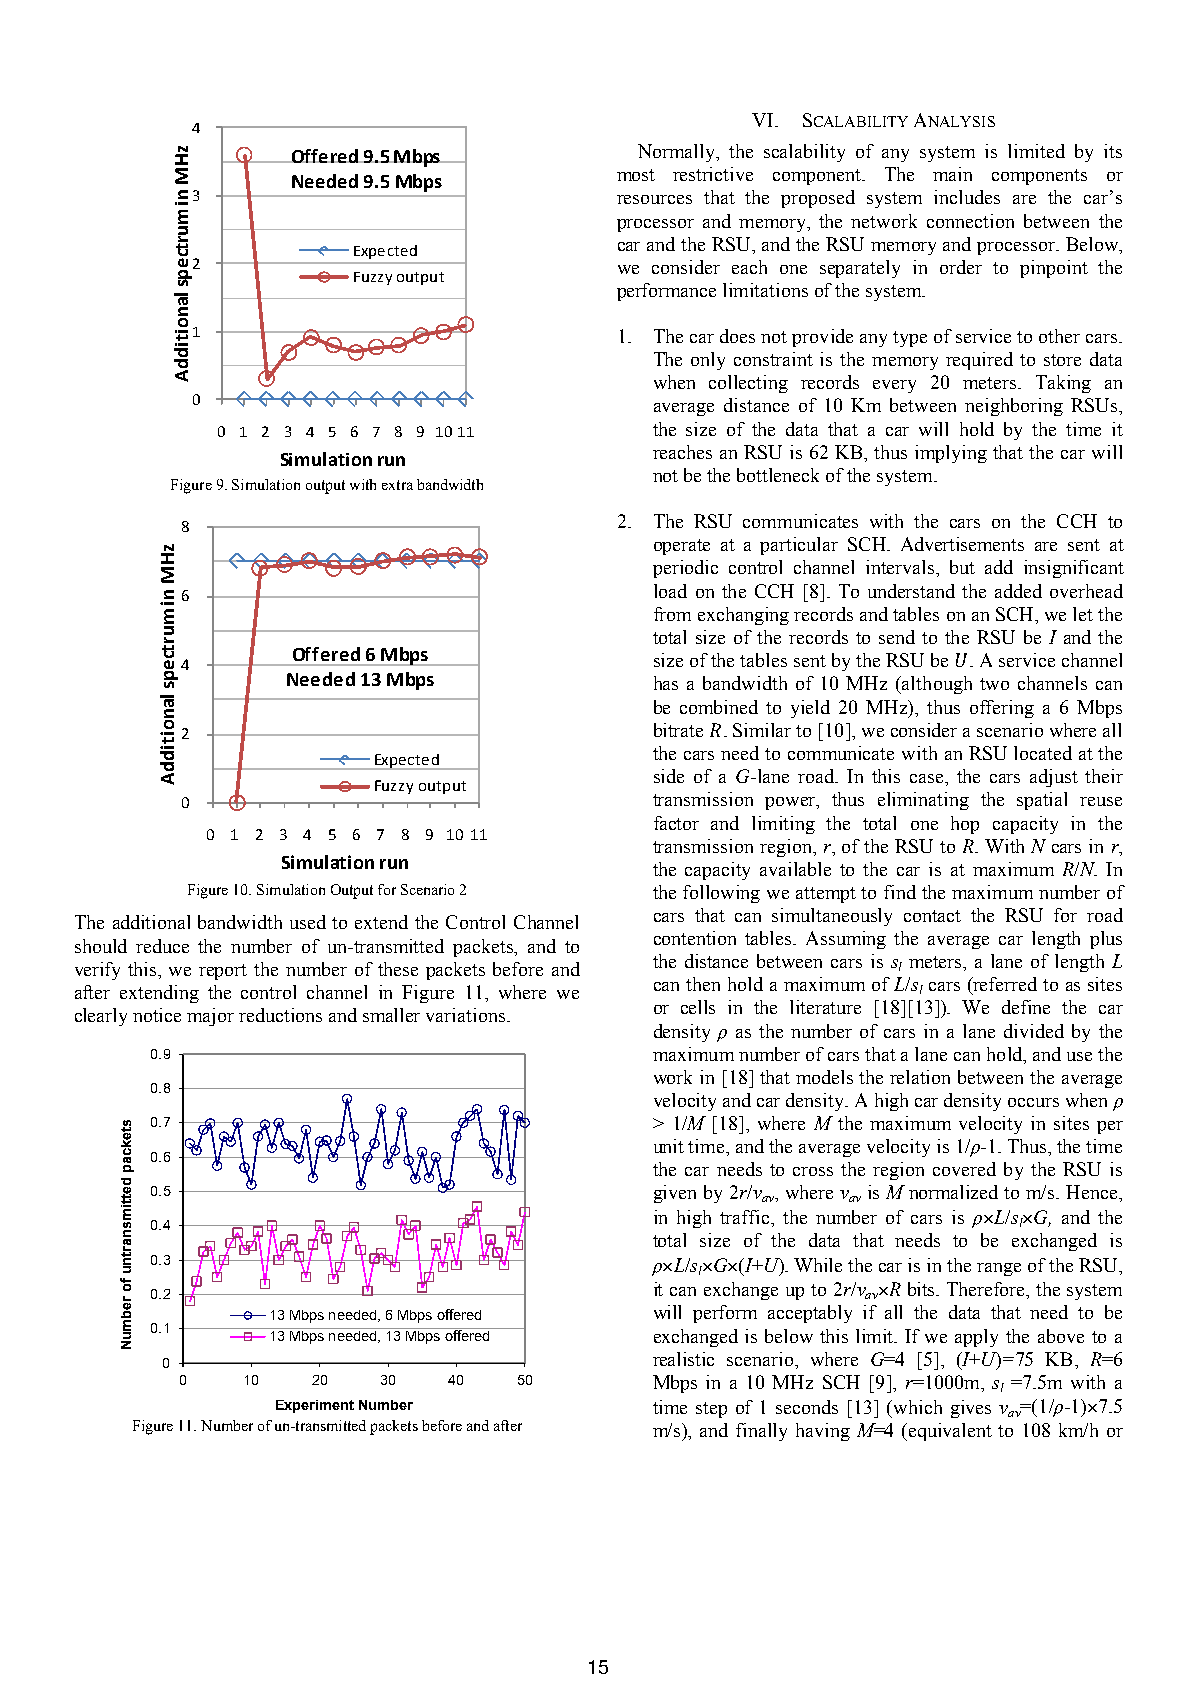  What do you see at coordinates (967, 197) in the page?
I see `includes` at bounding box center [967, 197].
